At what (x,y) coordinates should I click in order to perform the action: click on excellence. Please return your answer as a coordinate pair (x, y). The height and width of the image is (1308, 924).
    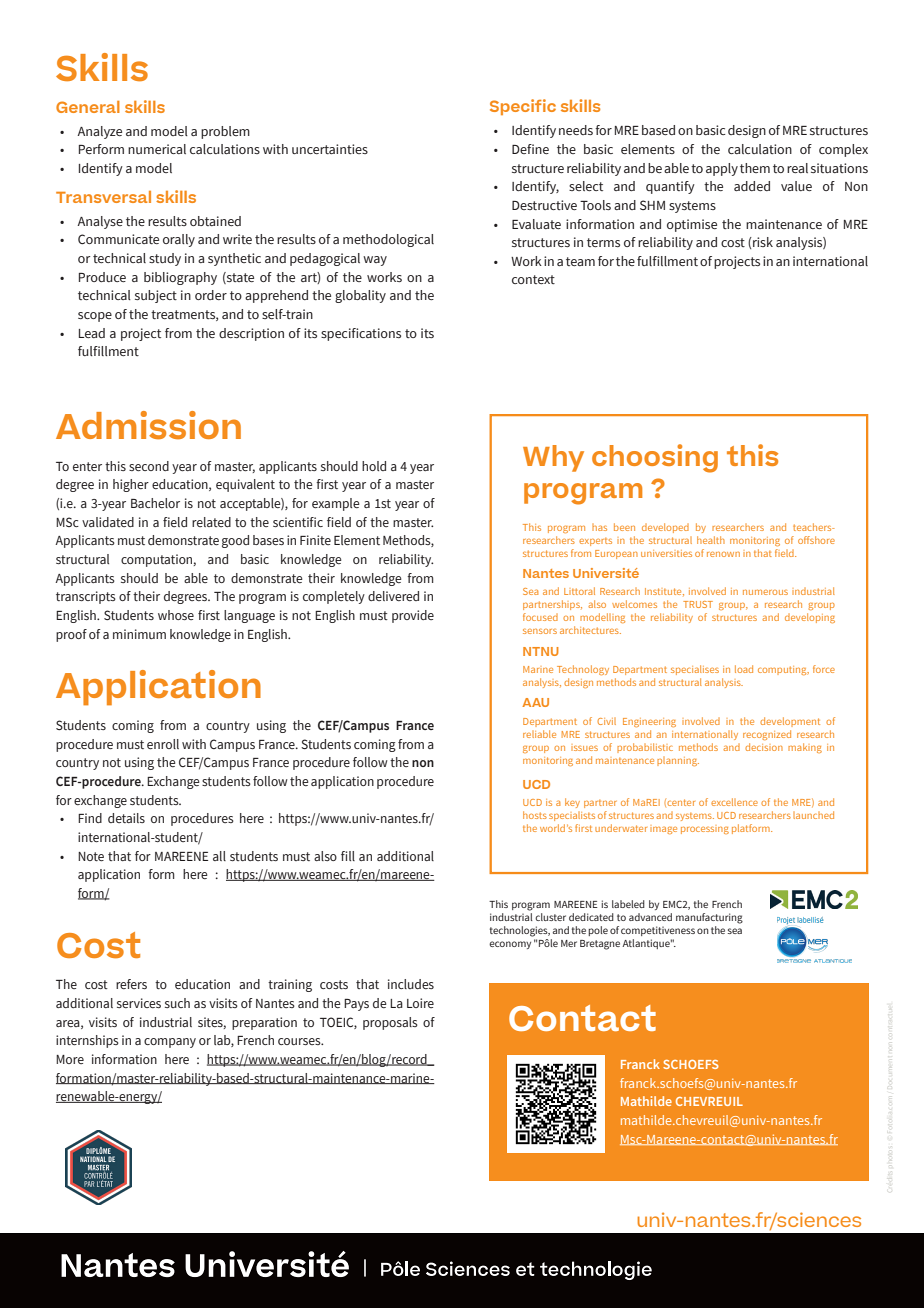
    Looking at the image, I should click on (734, 802).
